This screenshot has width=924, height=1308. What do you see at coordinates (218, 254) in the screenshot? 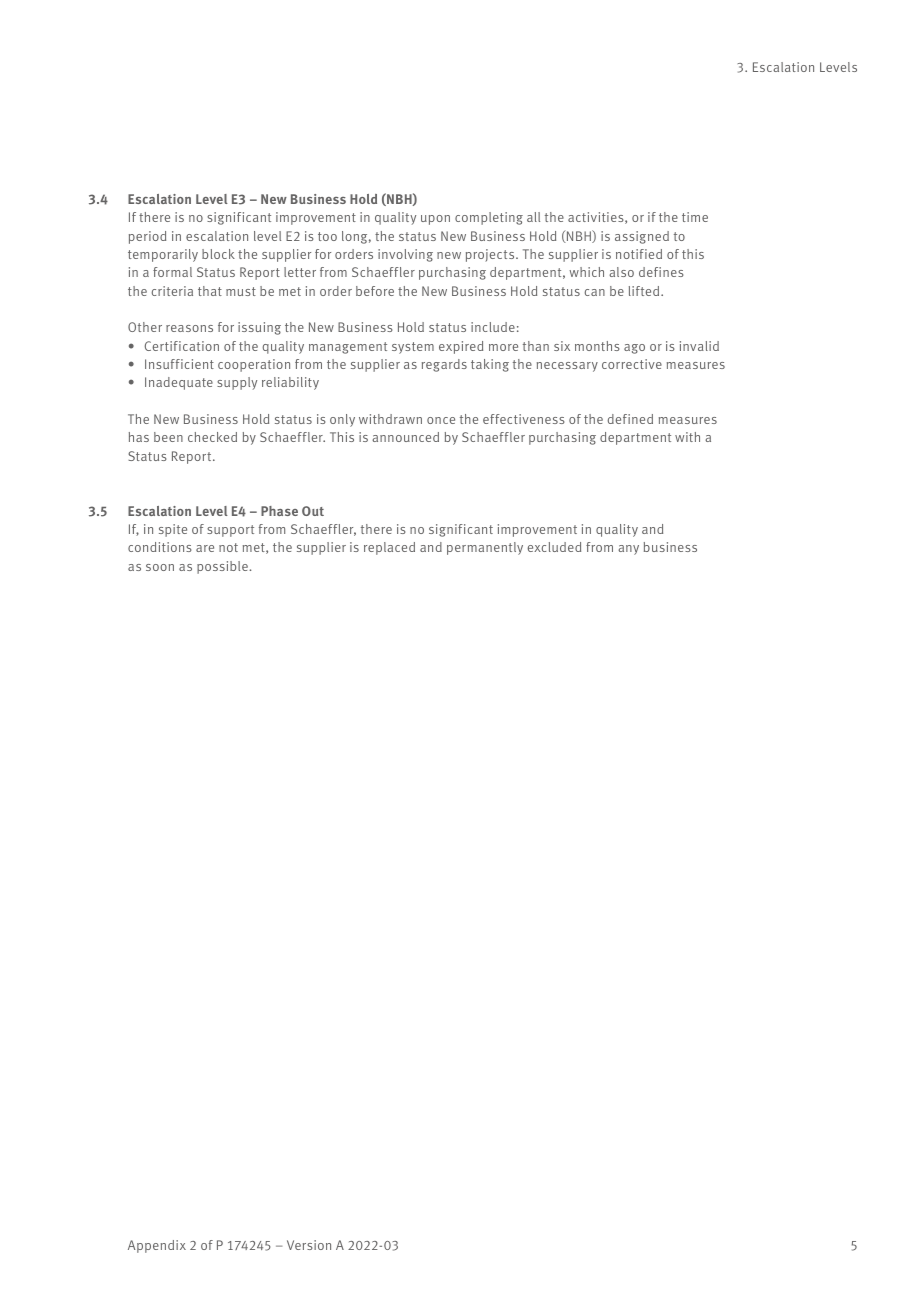
I see `block` at bounding box center [218, 254].
